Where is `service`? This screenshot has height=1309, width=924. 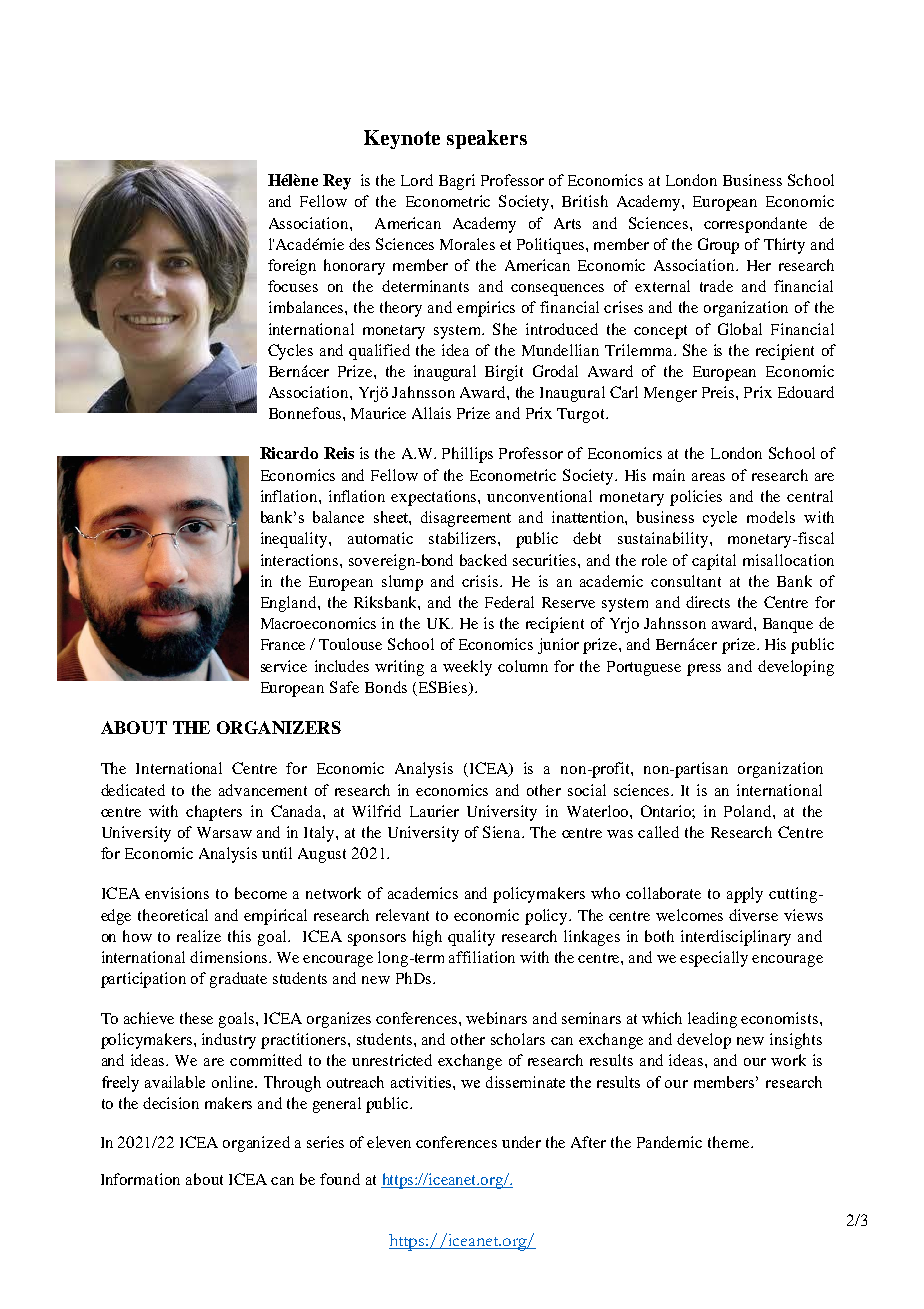
service is located at coordinates (284, 666).
